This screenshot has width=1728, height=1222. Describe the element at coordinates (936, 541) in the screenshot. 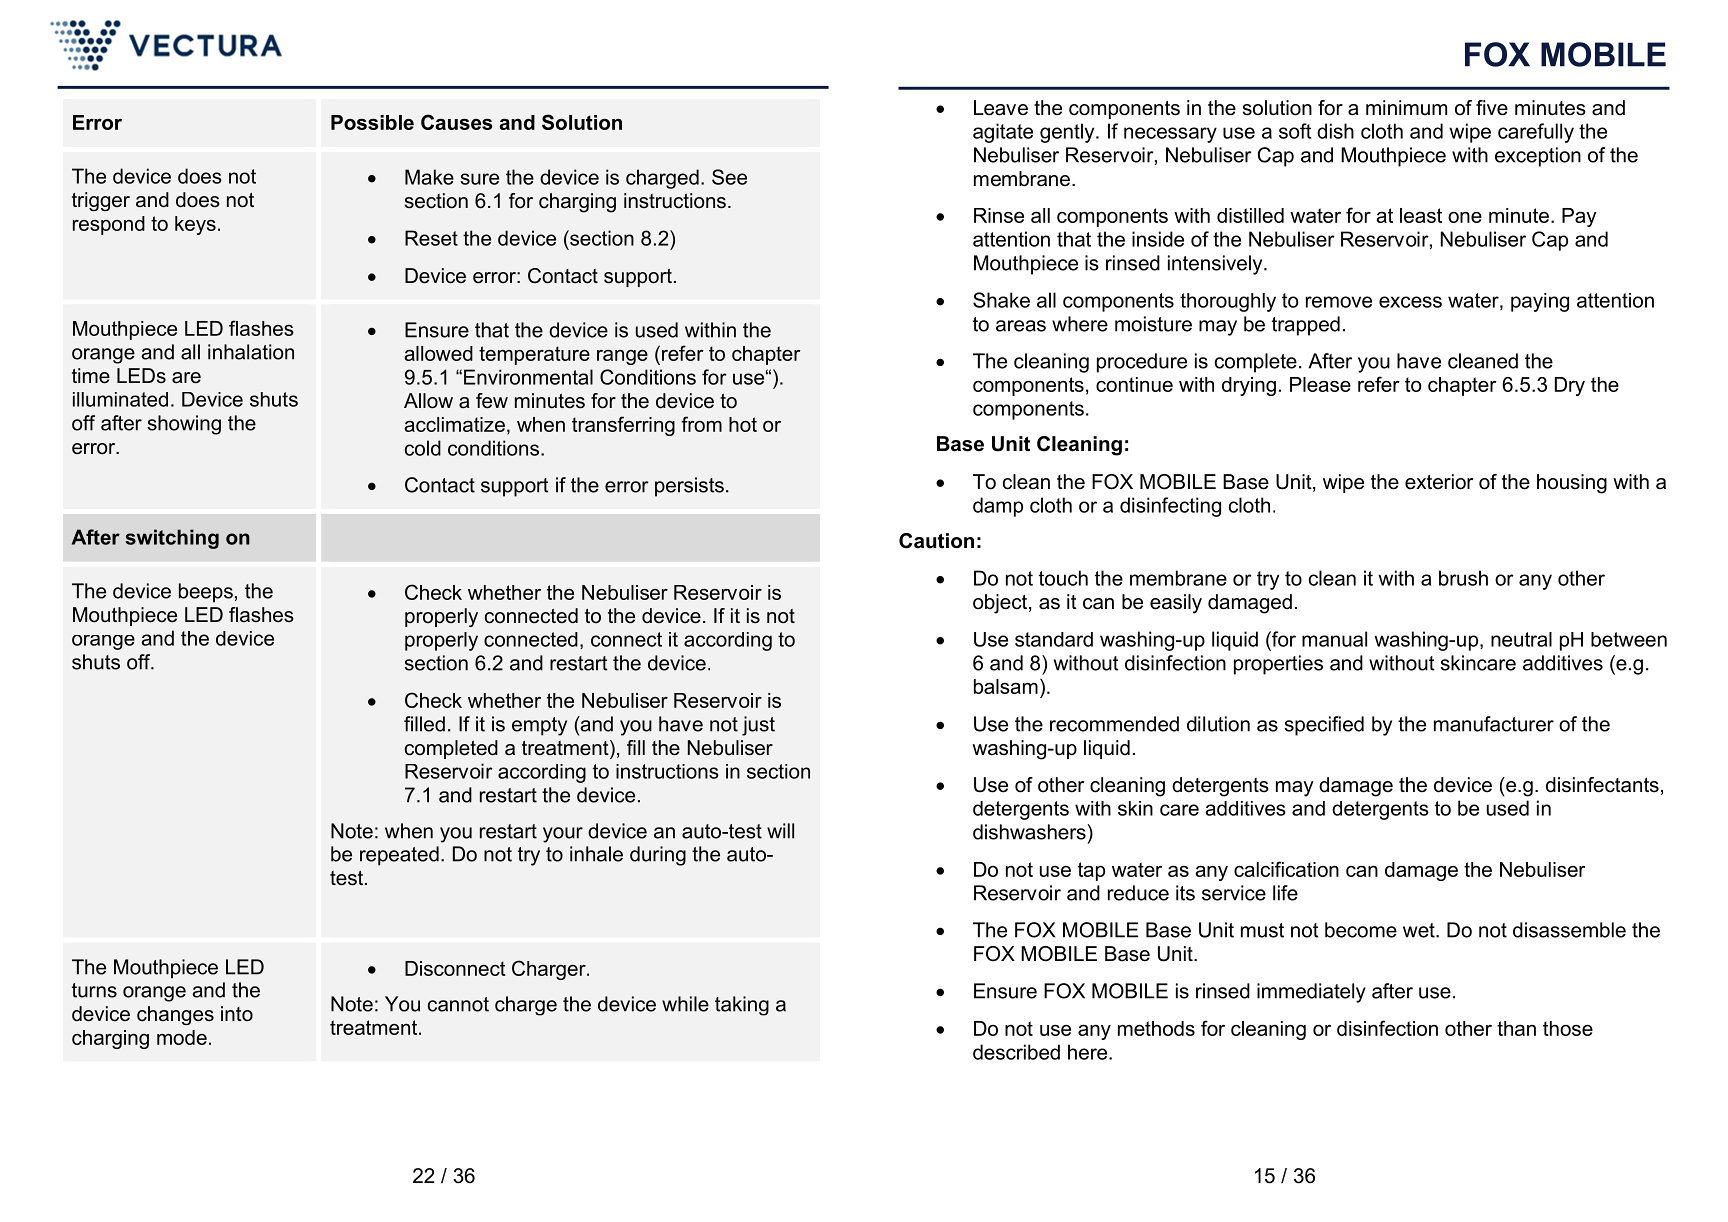

I see `Caution` at that location.
